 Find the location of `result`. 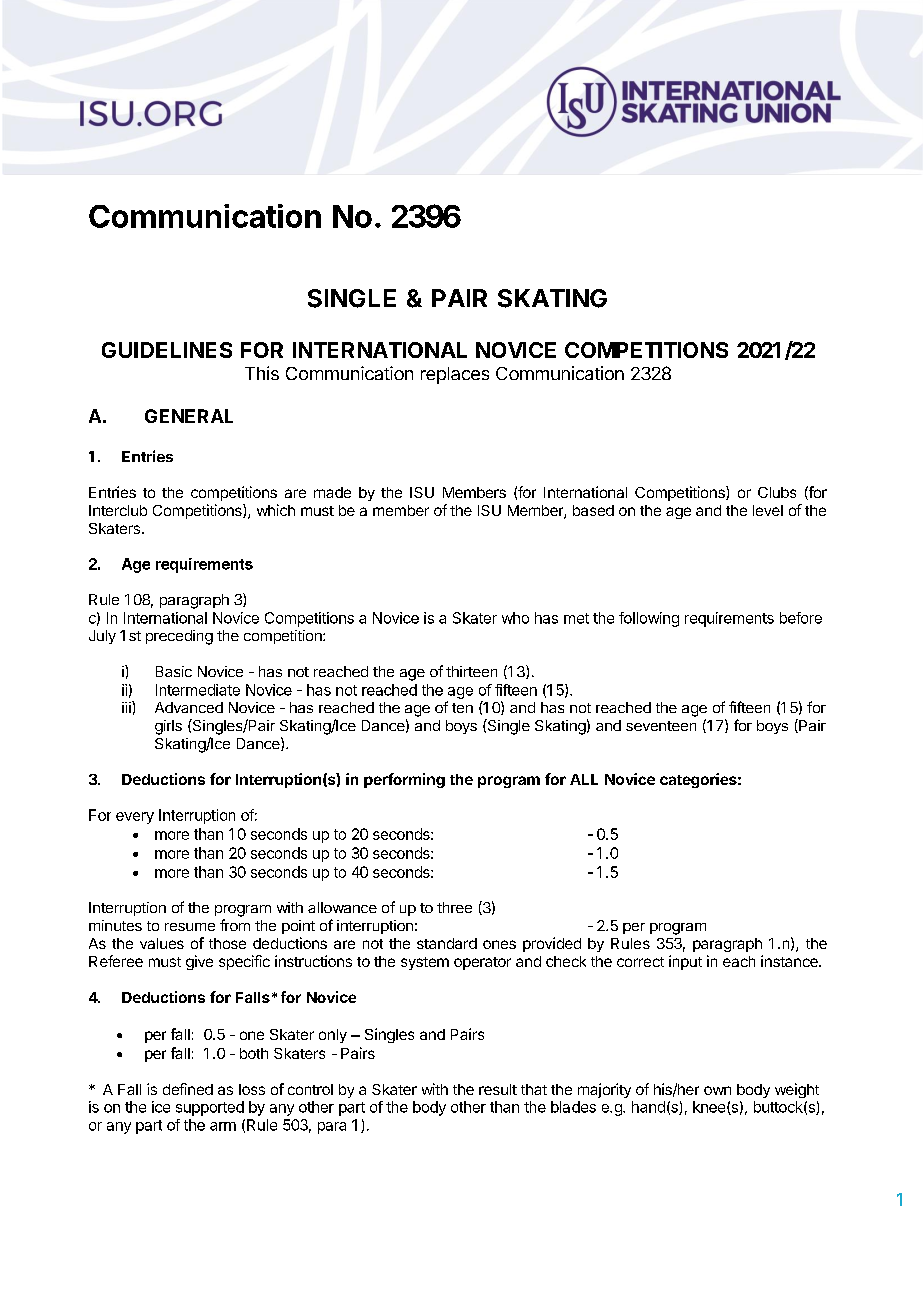

result is located at coordinates (498, 1089).
